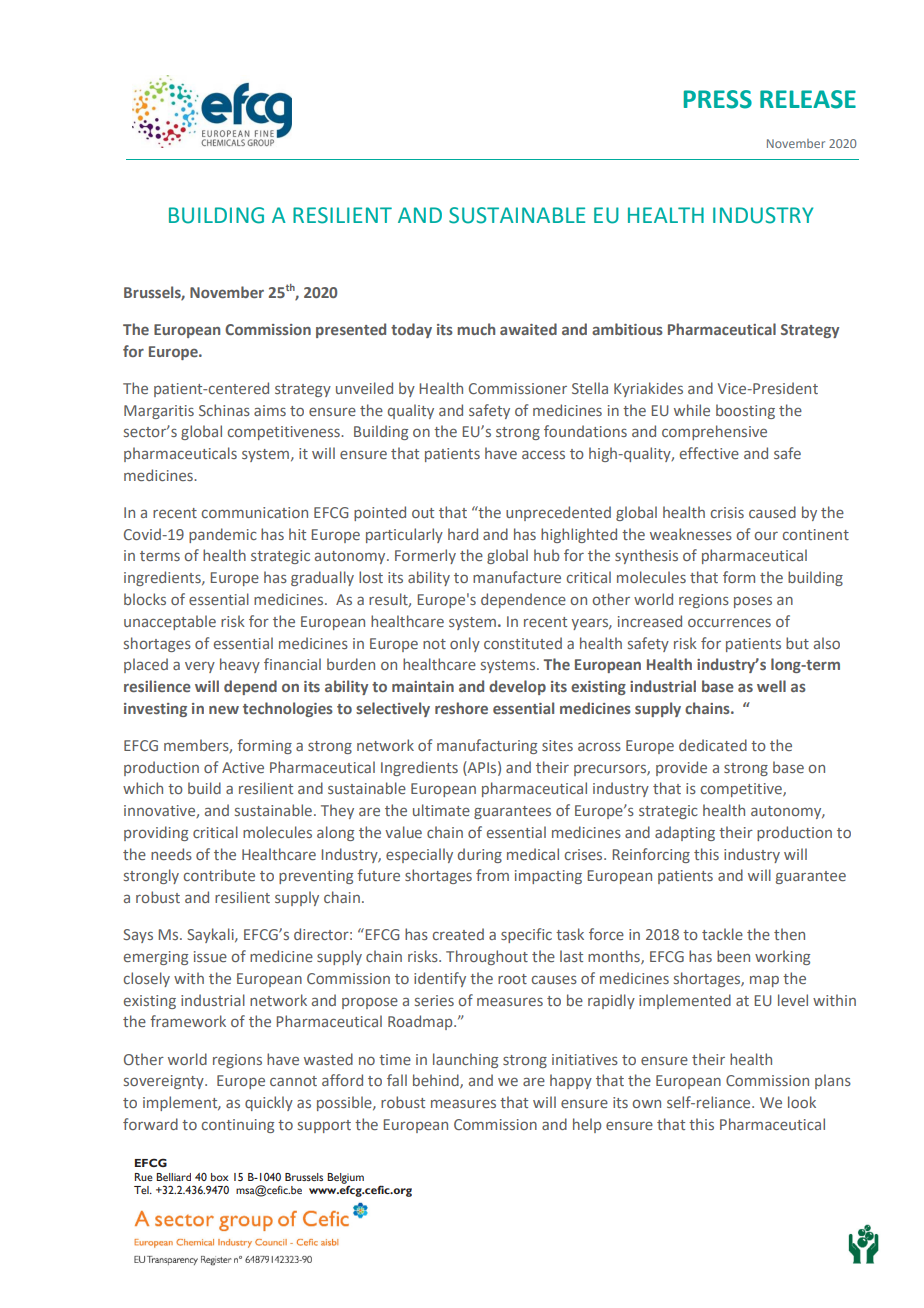  What do you see at coordinates (722, 934) in the screenshot?
I see `tackle` at bounding box center [722, 934].
